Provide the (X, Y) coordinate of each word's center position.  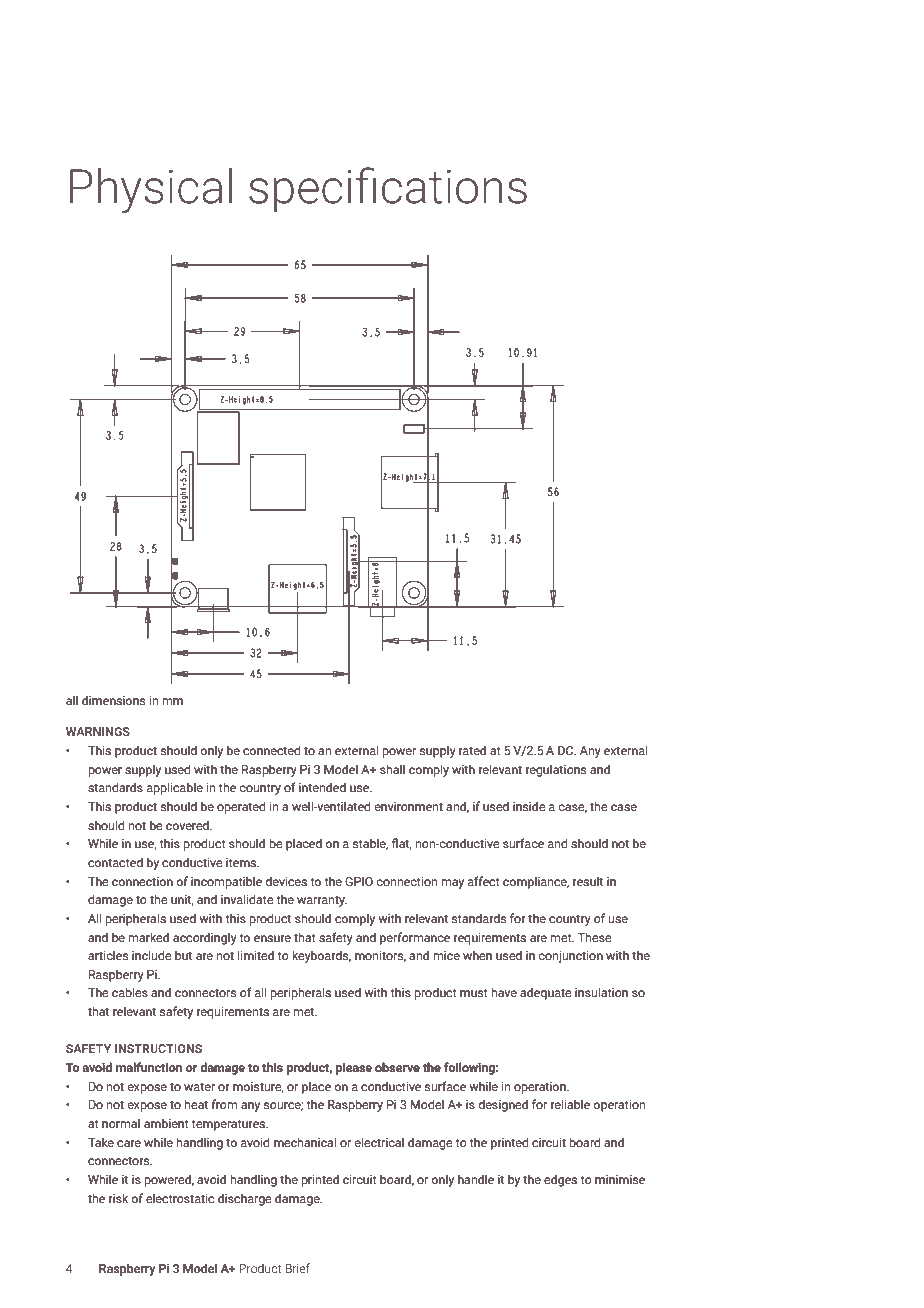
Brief (297, 1268)
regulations (556, 770)
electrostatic (180, 1198)
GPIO (359, 881)
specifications (388, 190)
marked (148, 937)
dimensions (114, 700)
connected (272, 750)
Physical (151, 190)
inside (529, 806)
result (588, 881)
